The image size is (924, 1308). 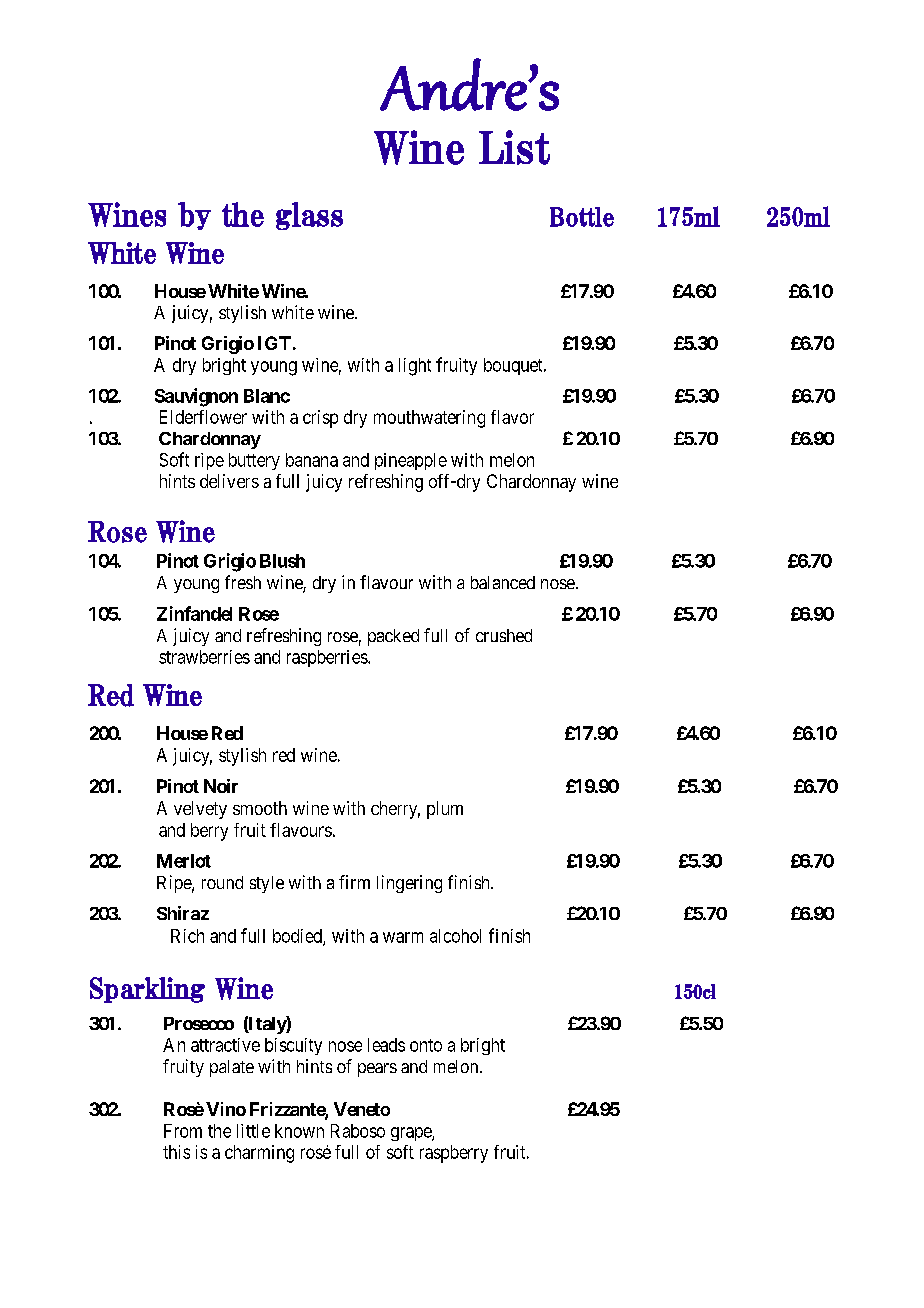 I want to click on crisp, so click(x=320, y=419).
